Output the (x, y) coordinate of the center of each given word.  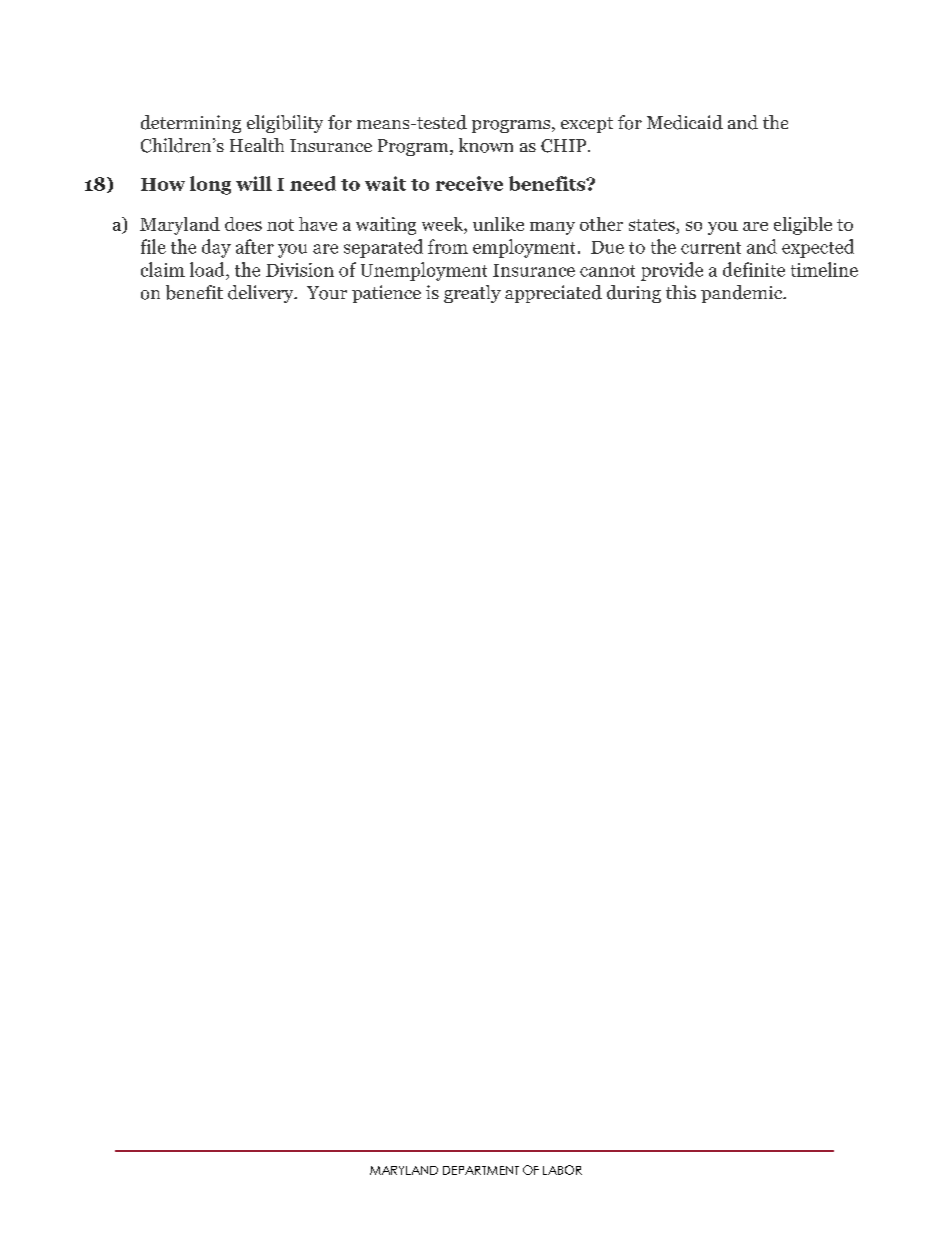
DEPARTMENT (481, 1170)
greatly (472, 294)
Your (327, 293)
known (486, 145)
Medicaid (685, 122)
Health (257, 145)
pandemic (743, 294)
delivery (262, 294)
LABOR (562, 1170)
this (681, 292)
